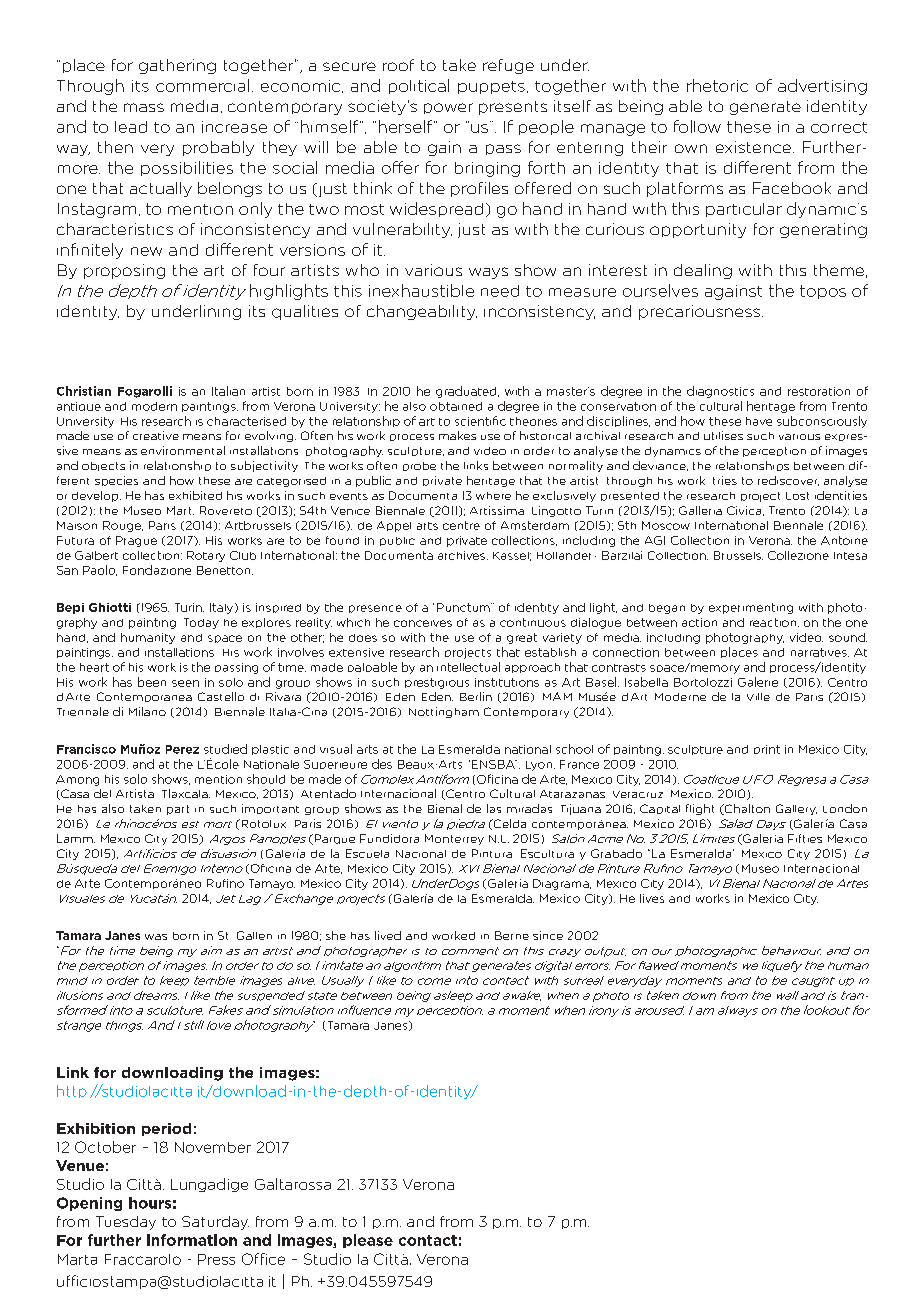  What do you see at coordinates (717, 85) in the document?
I see `rhetoric` at bounding box center [717, 85].
